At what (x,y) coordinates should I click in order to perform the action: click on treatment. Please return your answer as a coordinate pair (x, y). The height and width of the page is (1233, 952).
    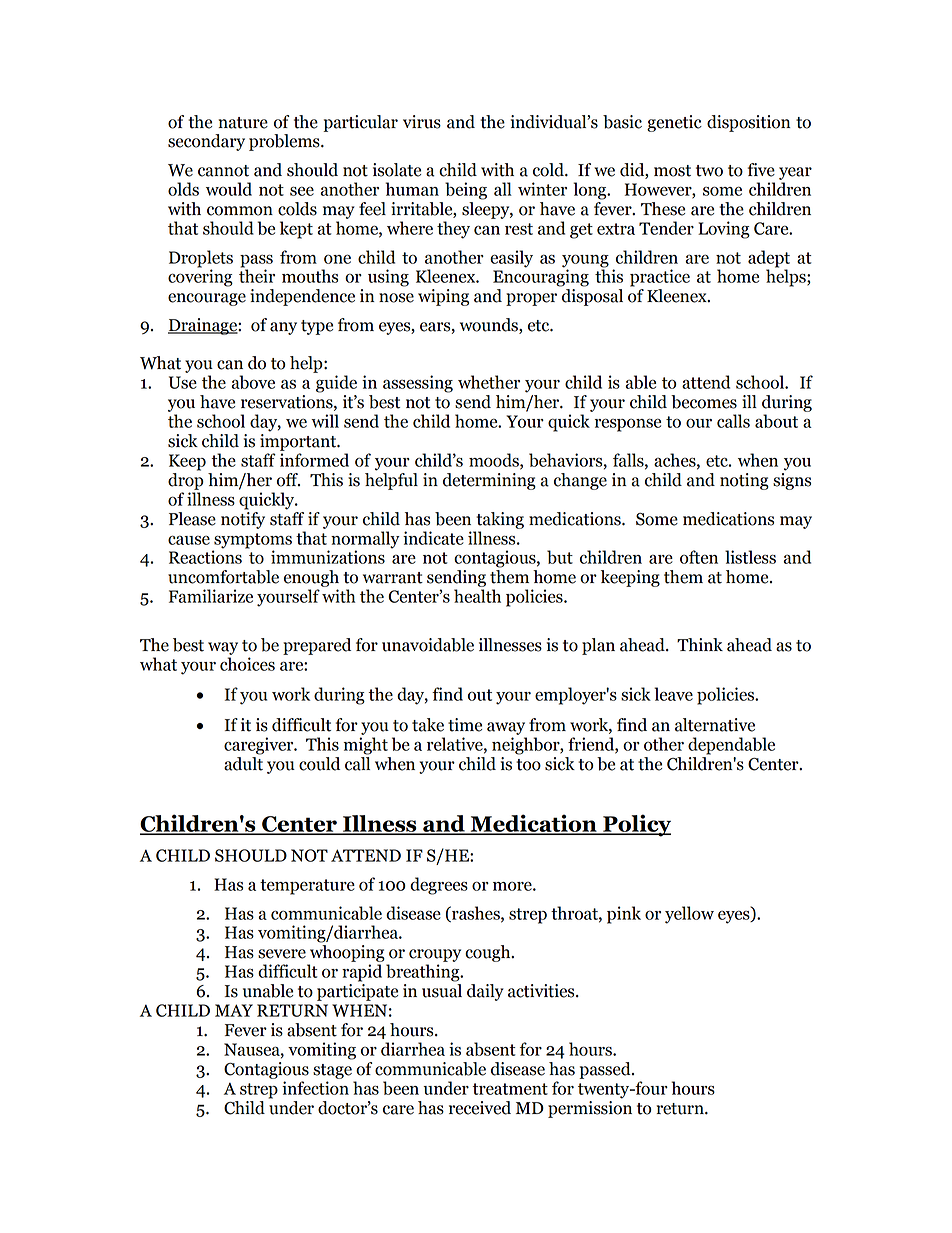
    Looking at the image, I should click on (510, 1089).
